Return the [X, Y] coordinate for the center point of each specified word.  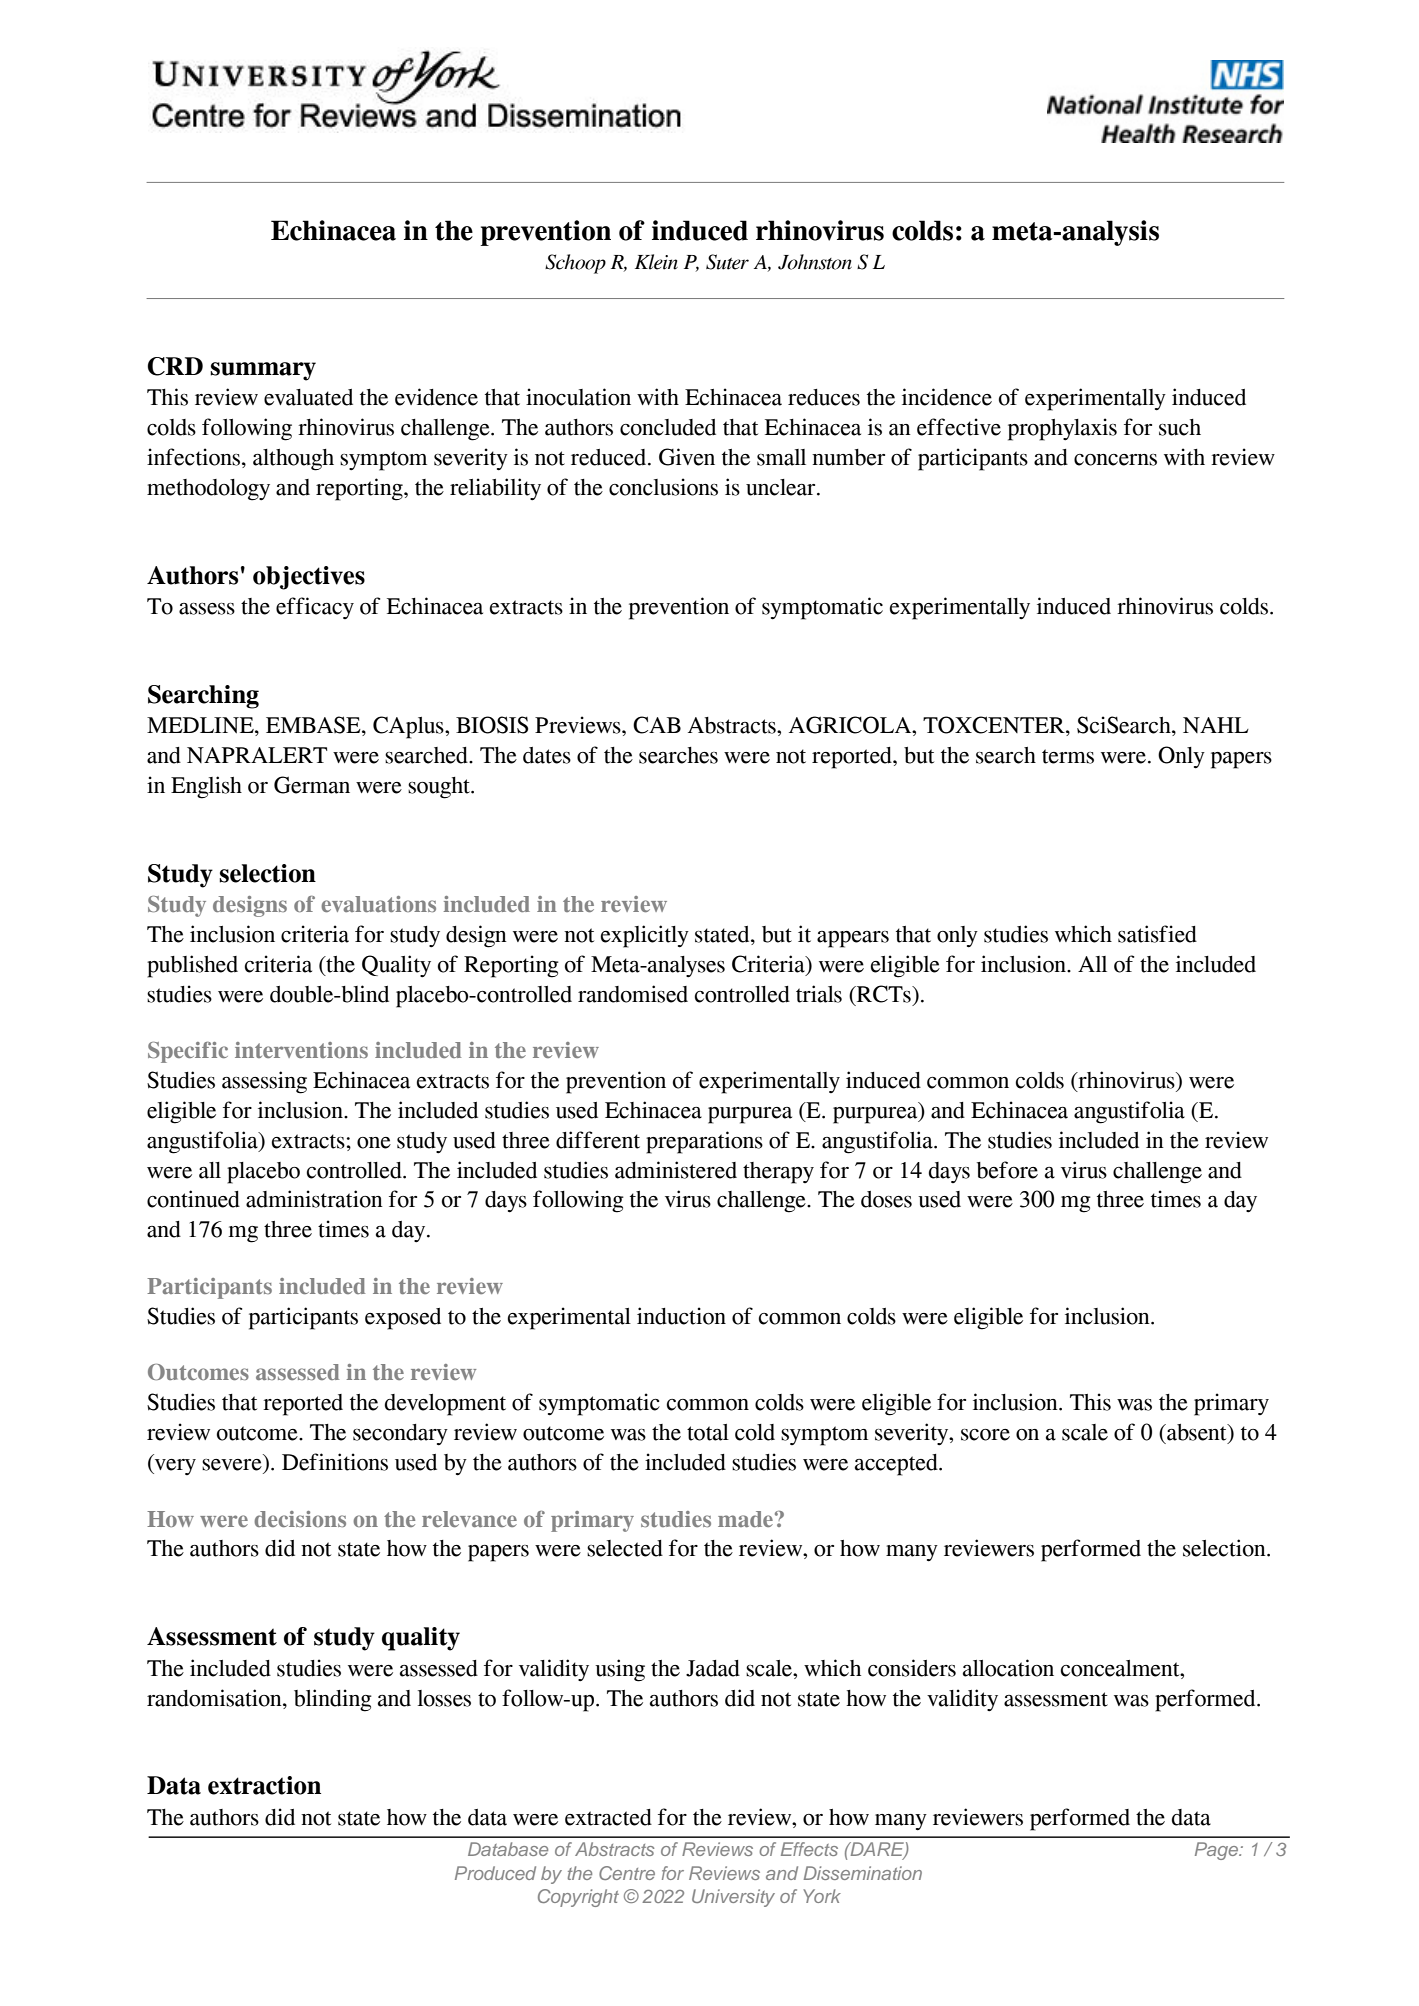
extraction [264, 1785]
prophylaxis [1062, 429]
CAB [657, 725]
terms [1068, 756]
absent [1197, 1433]
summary [263, 371]
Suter [727, 262]
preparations [704, 1142]
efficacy [315, 608]
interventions [301, 1050]
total [708, 1432]
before [1007, 1170]
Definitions [335, 1462]
